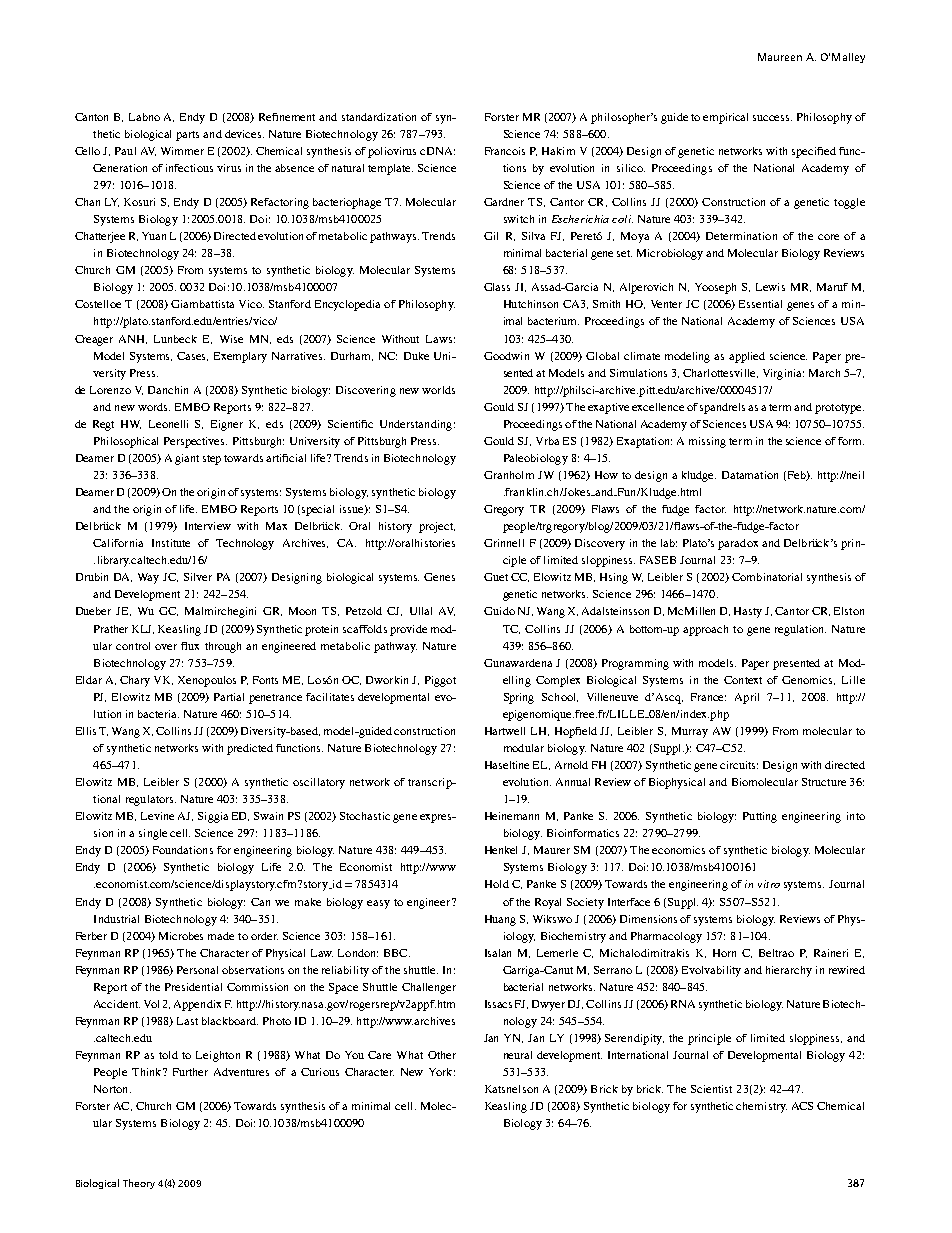 Image resolution: width=952 pixels, height=1233 pixels. I want to click on Scientist, so click(711, 1089).
